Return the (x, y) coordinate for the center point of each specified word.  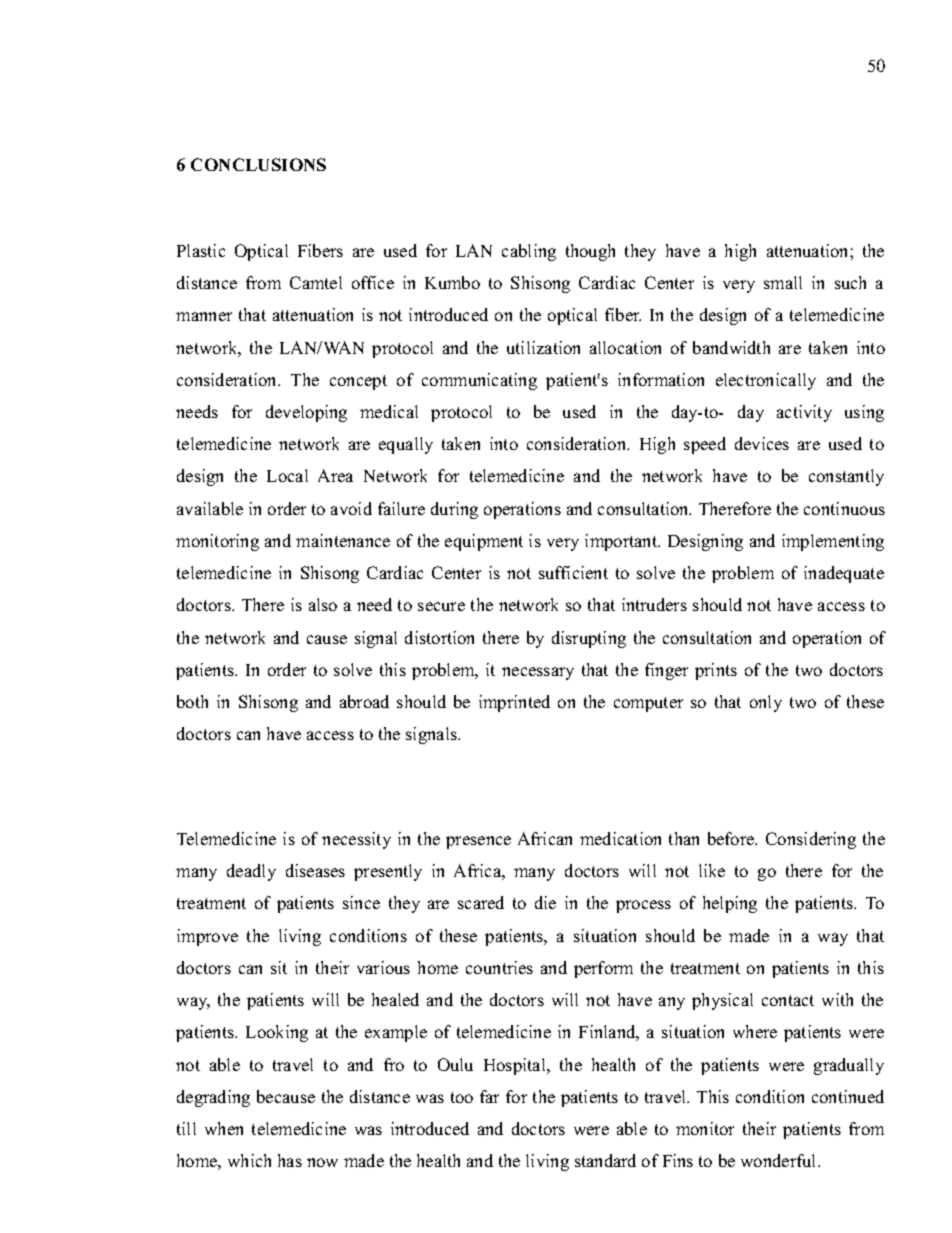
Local (287, 475)
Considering (811, 840)
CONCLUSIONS (258, 164)
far (489, 1096)
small (783, 282)
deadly (251, 872)
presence (478, 842)
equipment (484, 542)
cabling (529, 252)
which (249, 1160)
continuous (844, 508)
